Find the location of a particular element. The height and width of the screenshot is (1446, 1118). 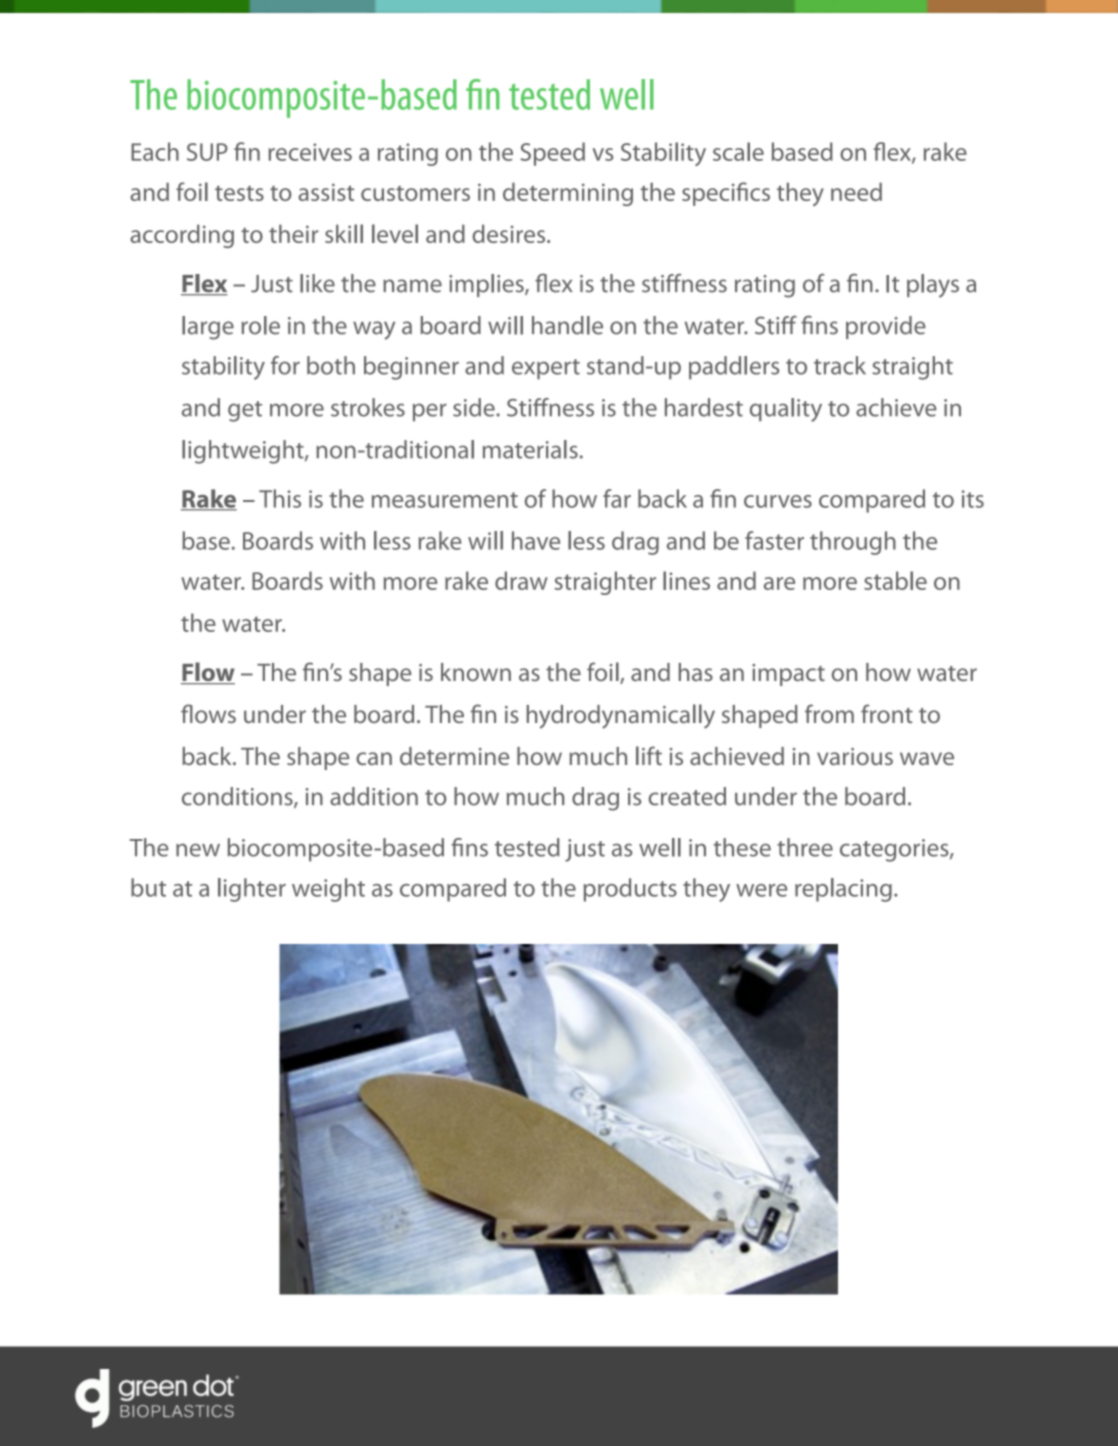

expert is located at coordinates (546, 369).
